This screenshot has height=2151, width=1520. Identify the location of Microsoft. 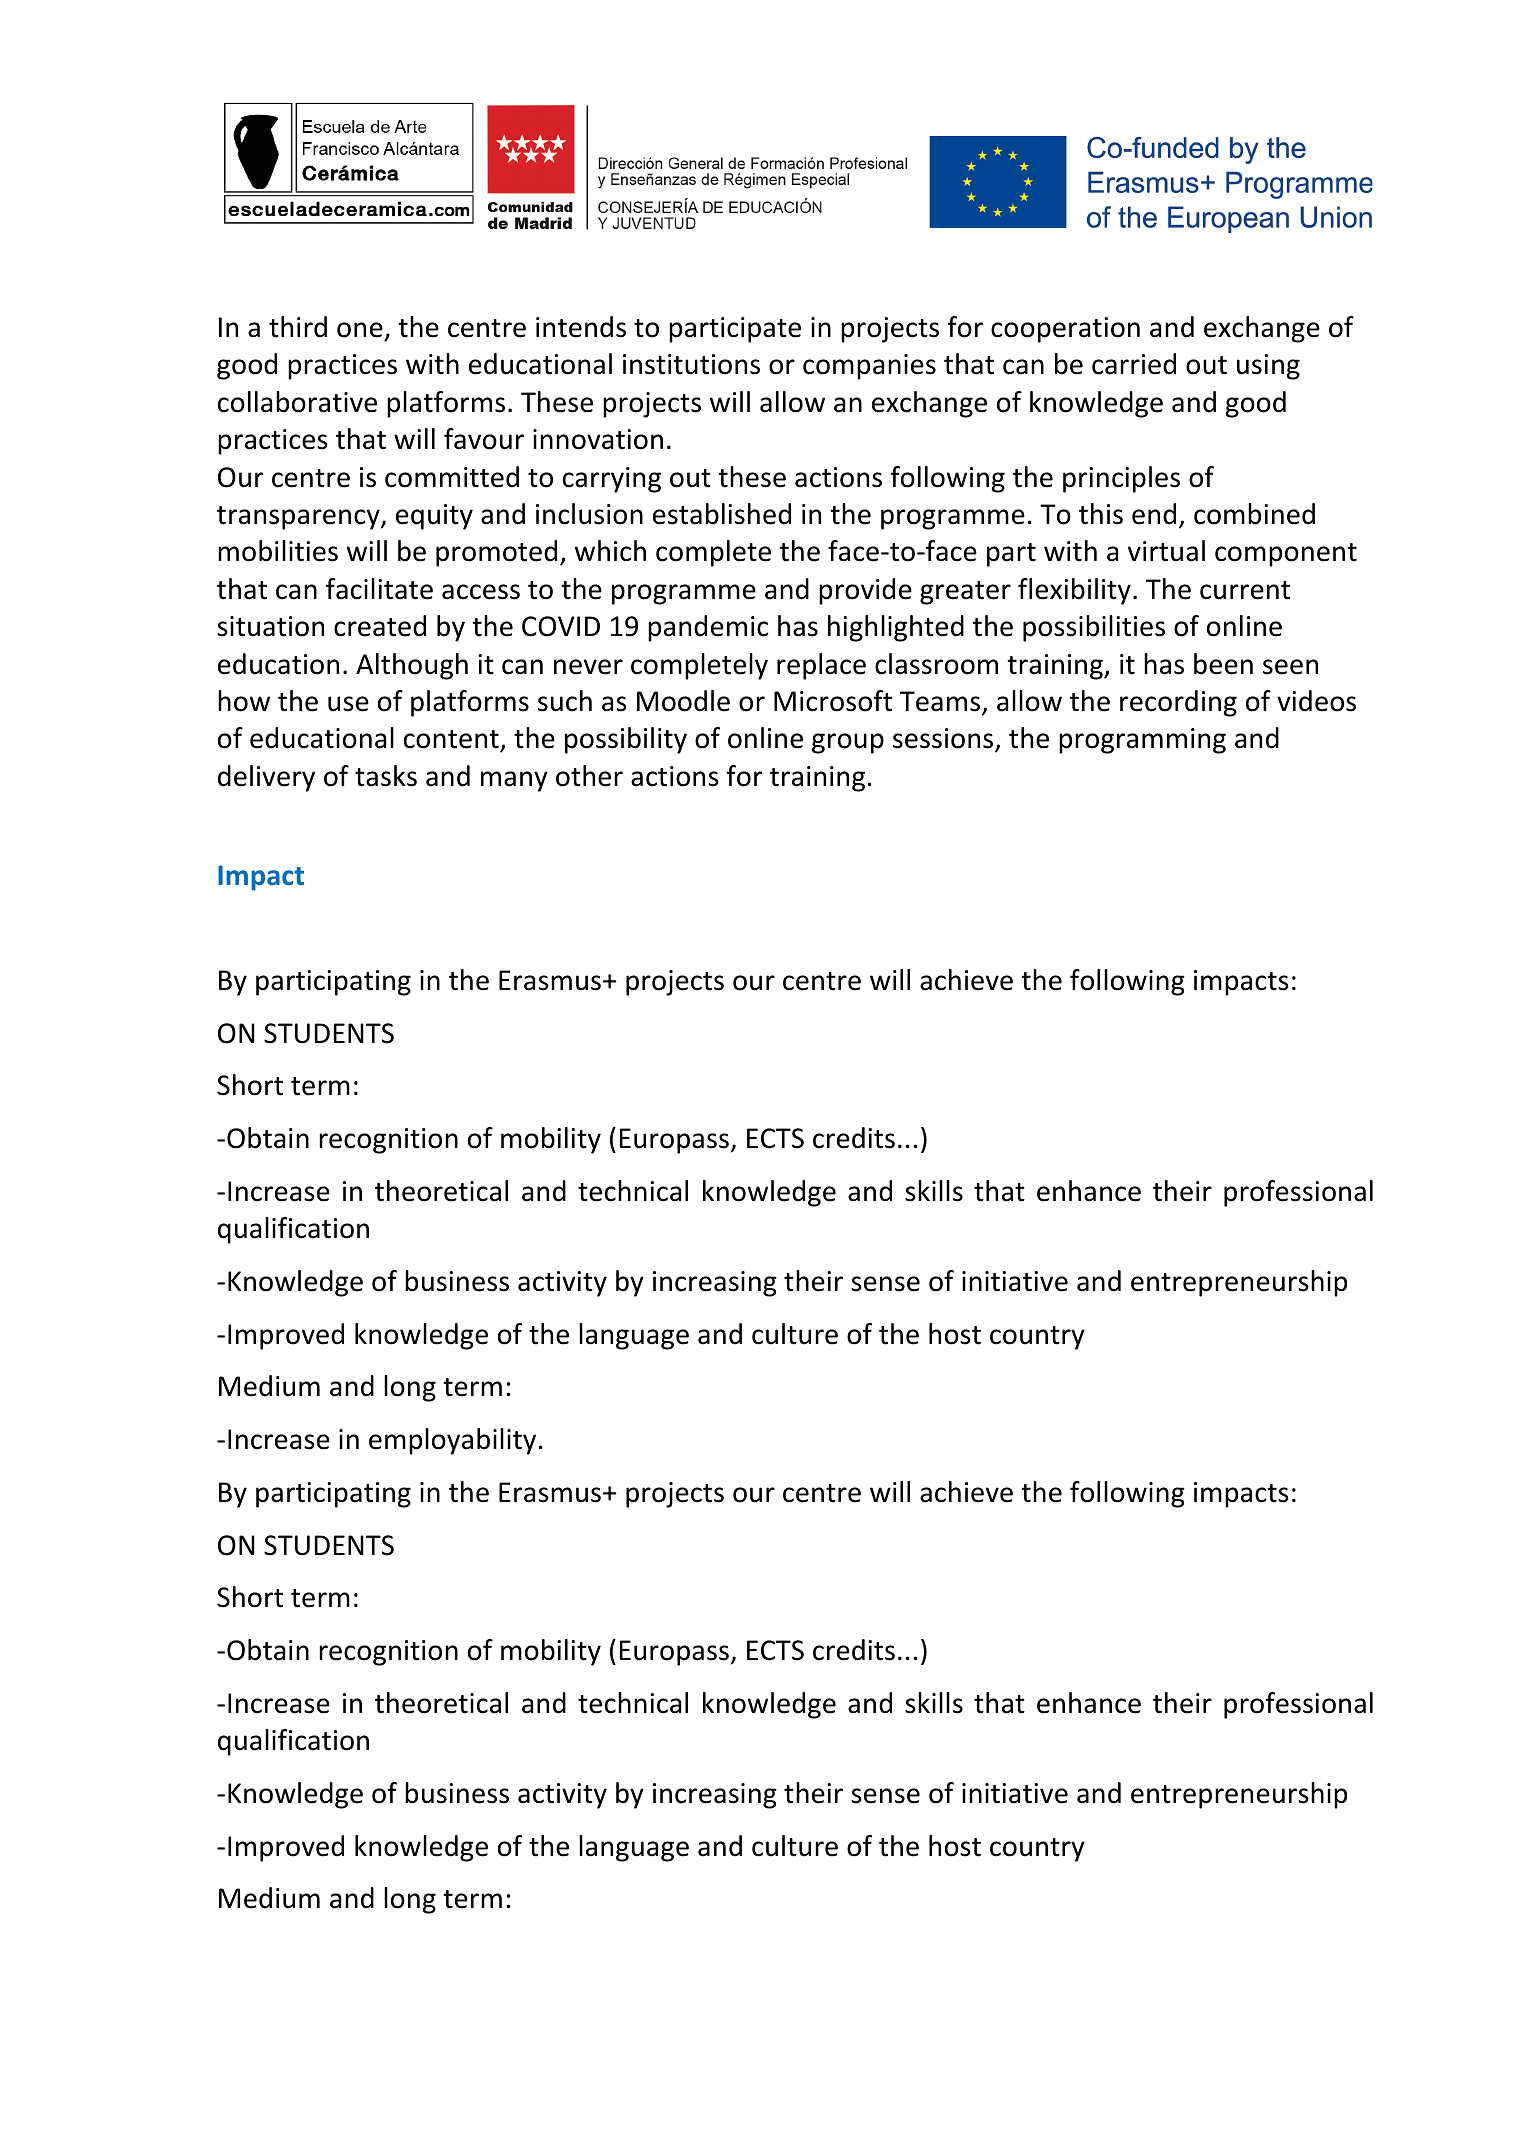
(833, 701).
